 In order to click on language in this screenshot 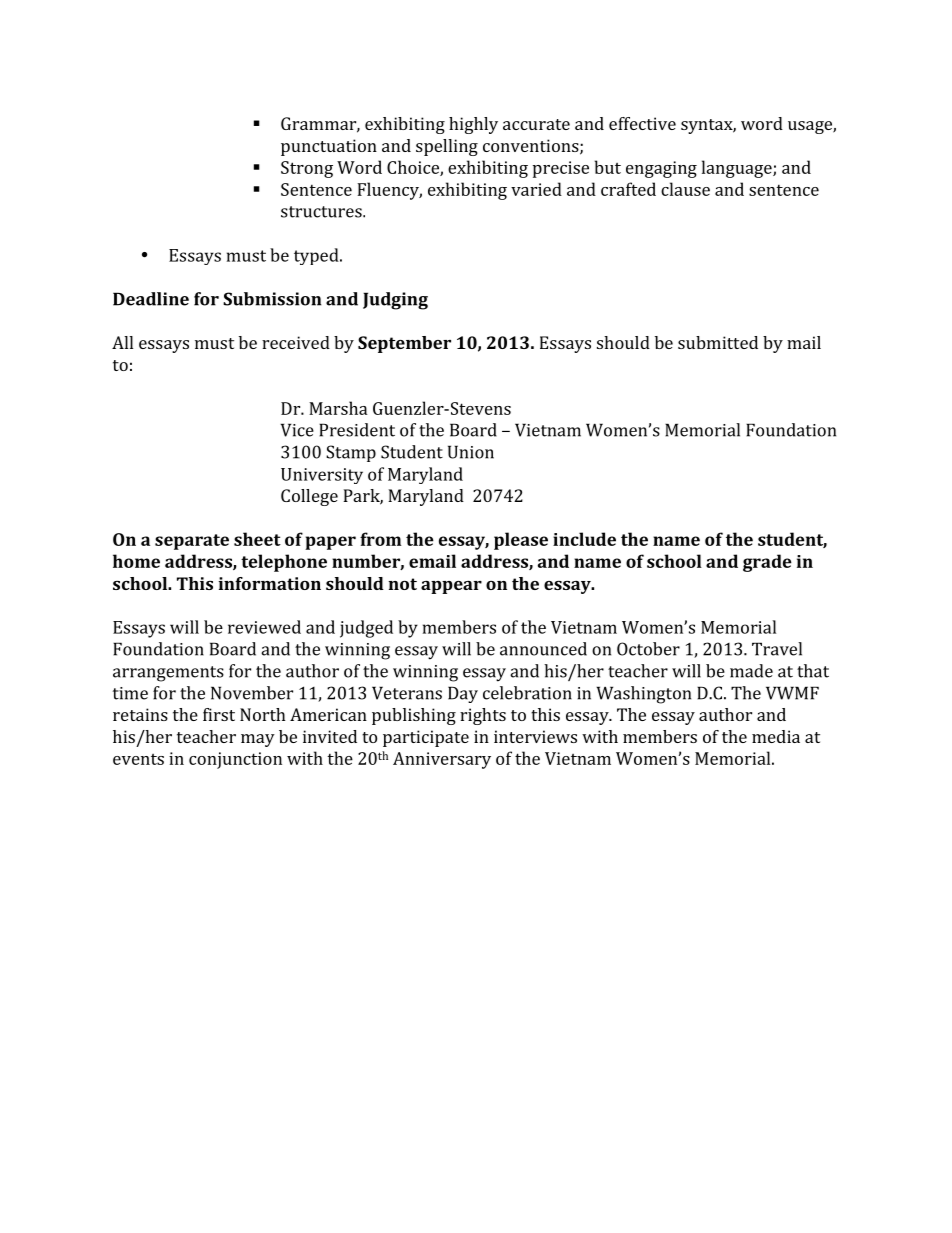, I will do `click(738, 169)`.
